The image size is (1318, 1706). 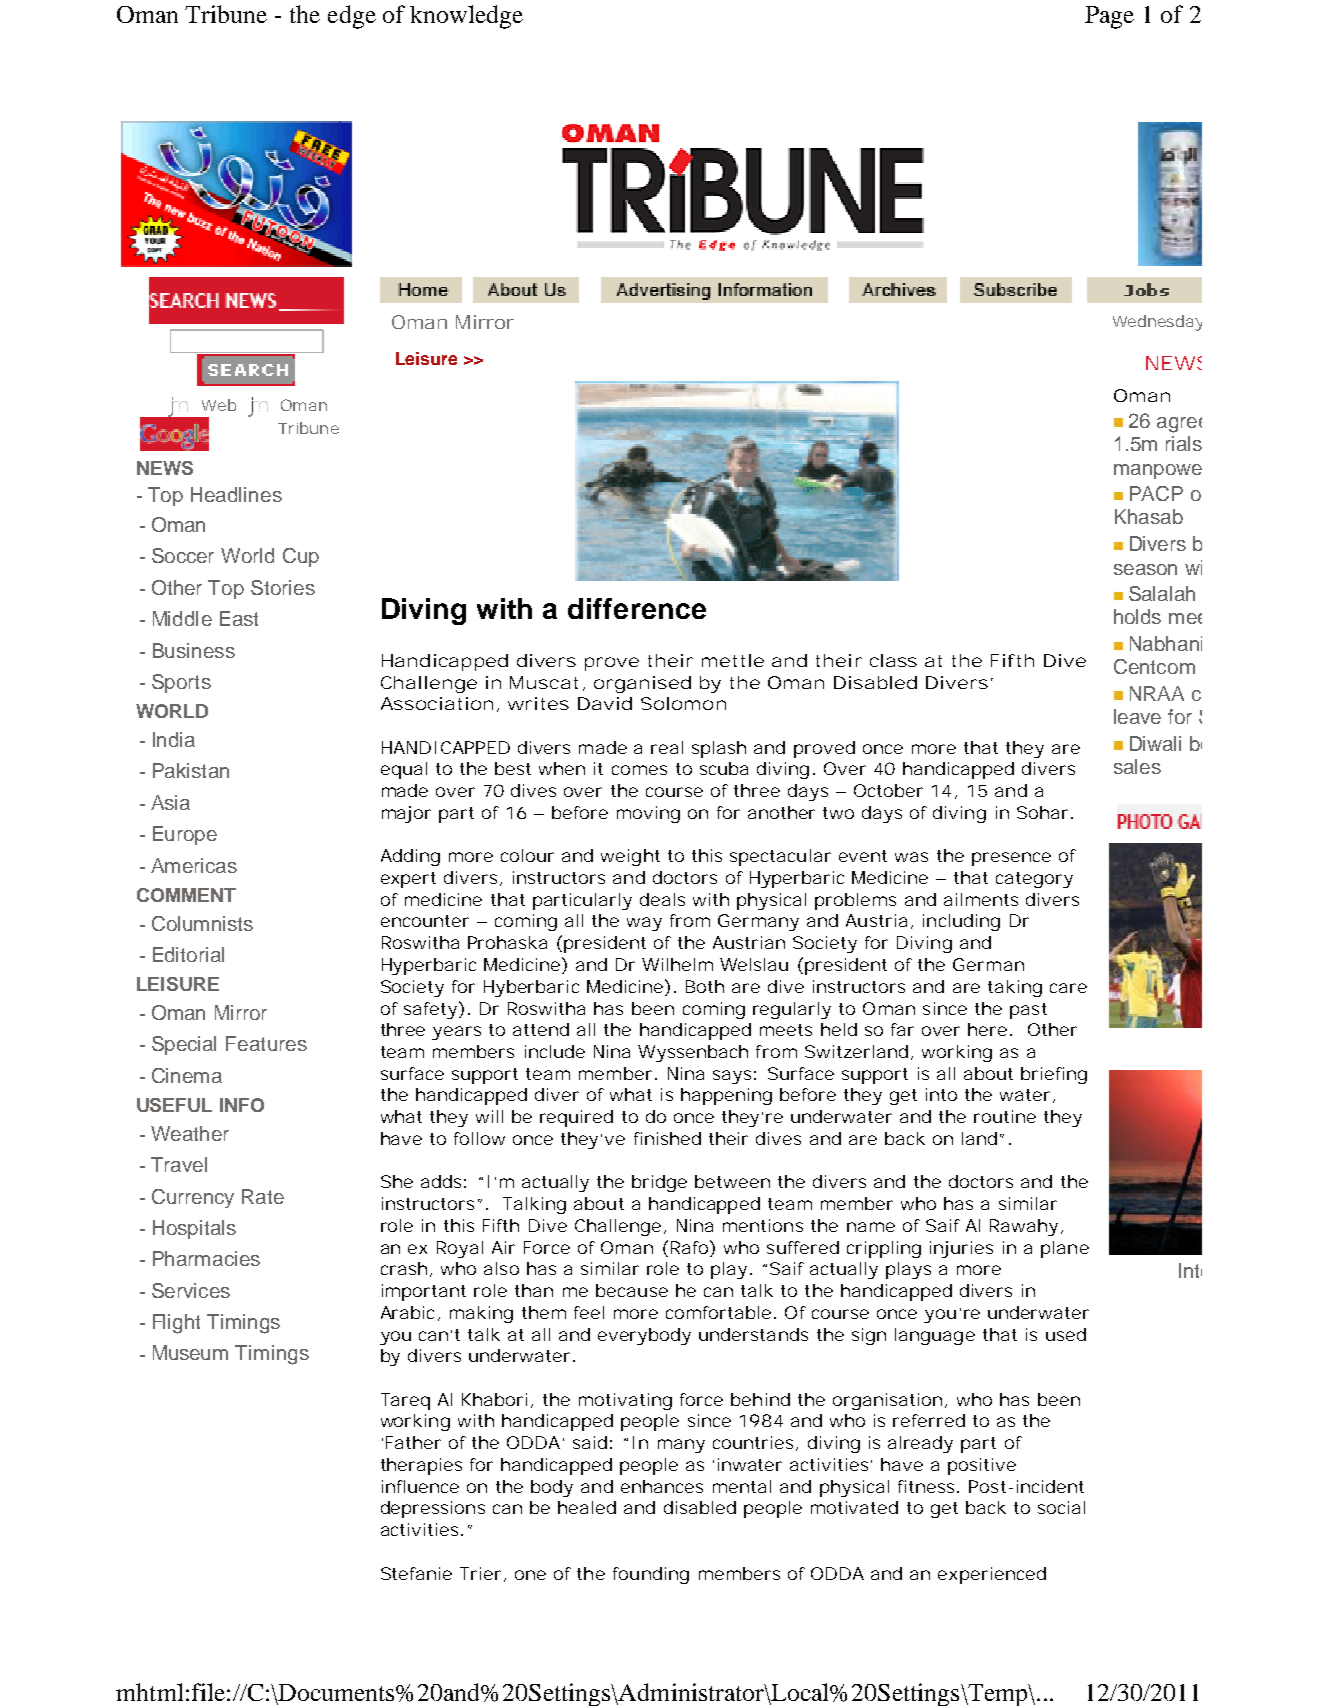 What do you see at coordinates (219, 405) in the image?
I see `Web` at bounding box center [219, 405].
